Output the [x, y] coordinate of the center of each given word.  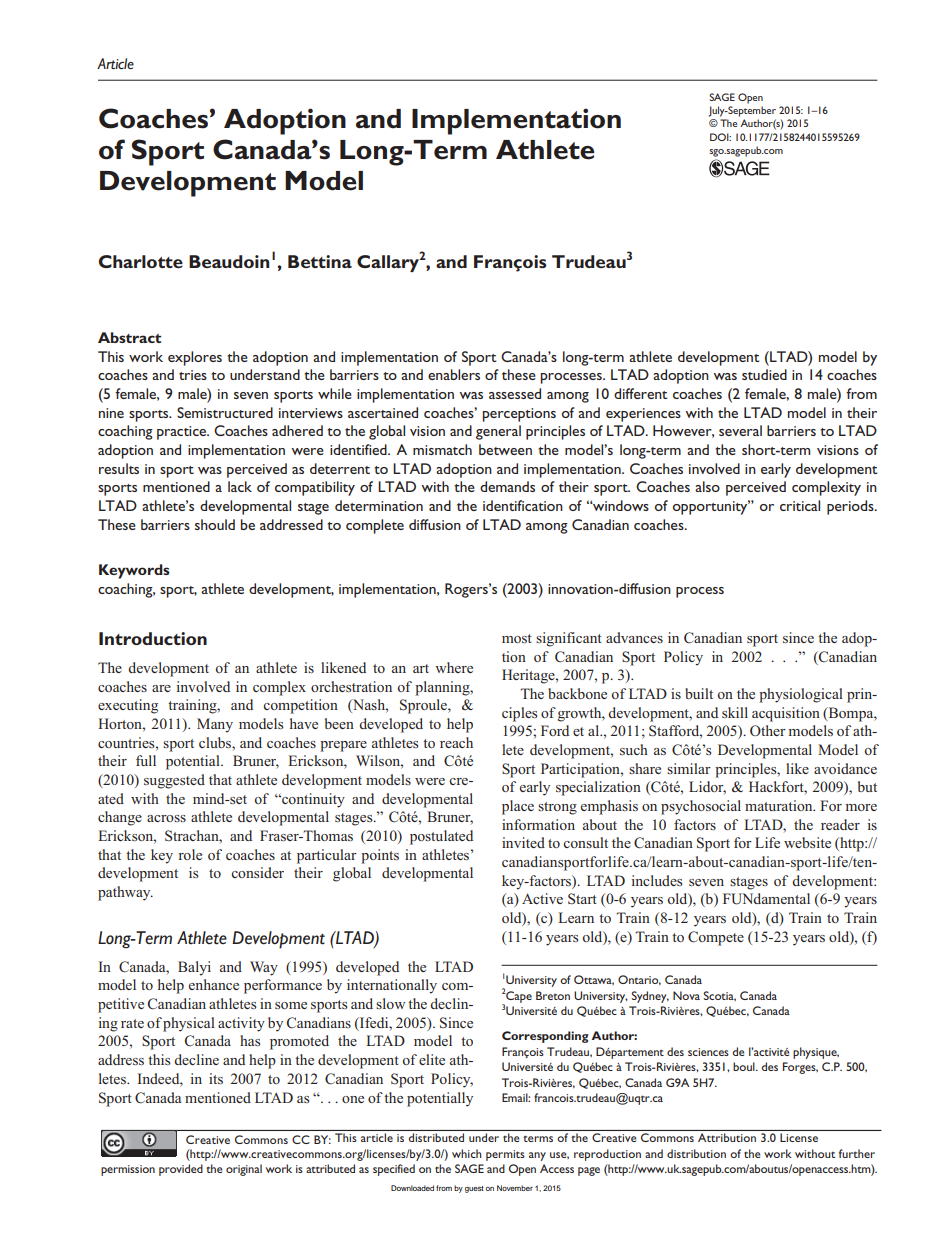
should [215, 524]
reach [456, 742]
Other [768, 730]
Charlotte [141, 261]
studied [764, 374]
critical [800, 505]
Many [215, 725]
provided [181, 1170]
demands [507, 486]
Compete [716, 938]
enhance [214, 984]
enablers [454, 374]
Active [542, 898]
